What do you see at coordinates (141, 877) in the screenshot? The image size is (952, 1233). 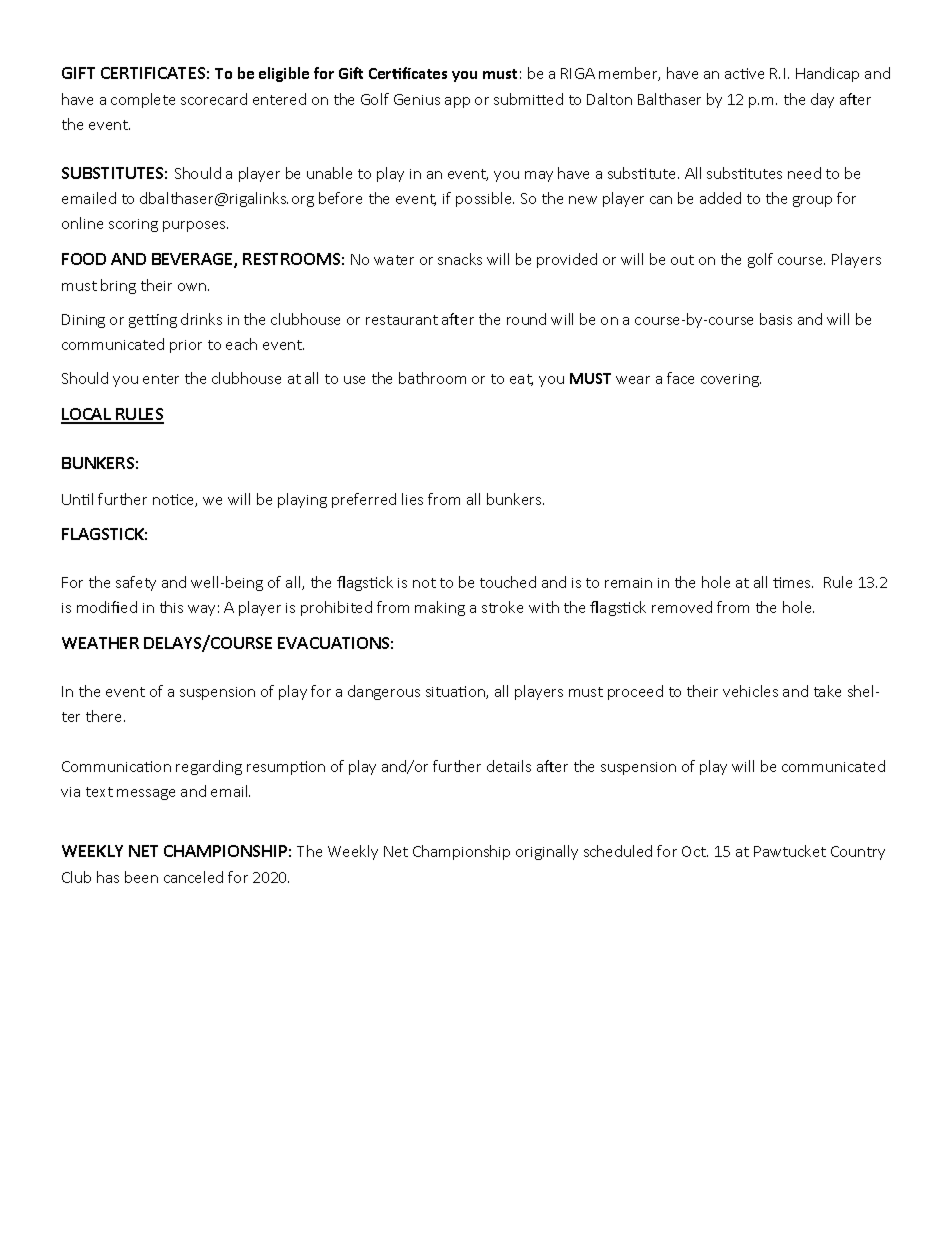 I see `been` at bounding box center [141, 877].
